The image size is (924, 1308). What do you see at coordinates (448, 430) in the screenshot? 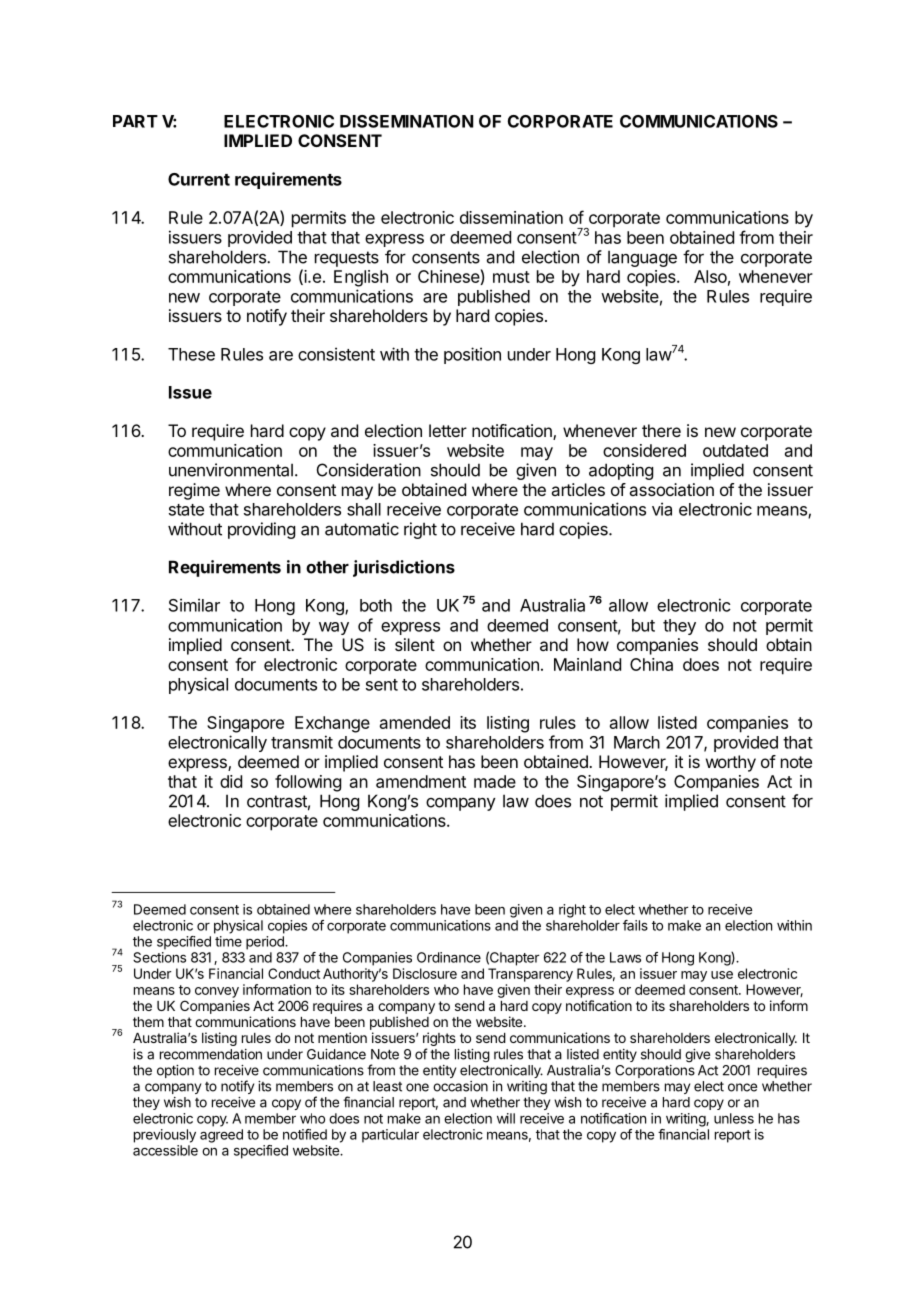
I see `letter` at bounding box center [448, 430].
